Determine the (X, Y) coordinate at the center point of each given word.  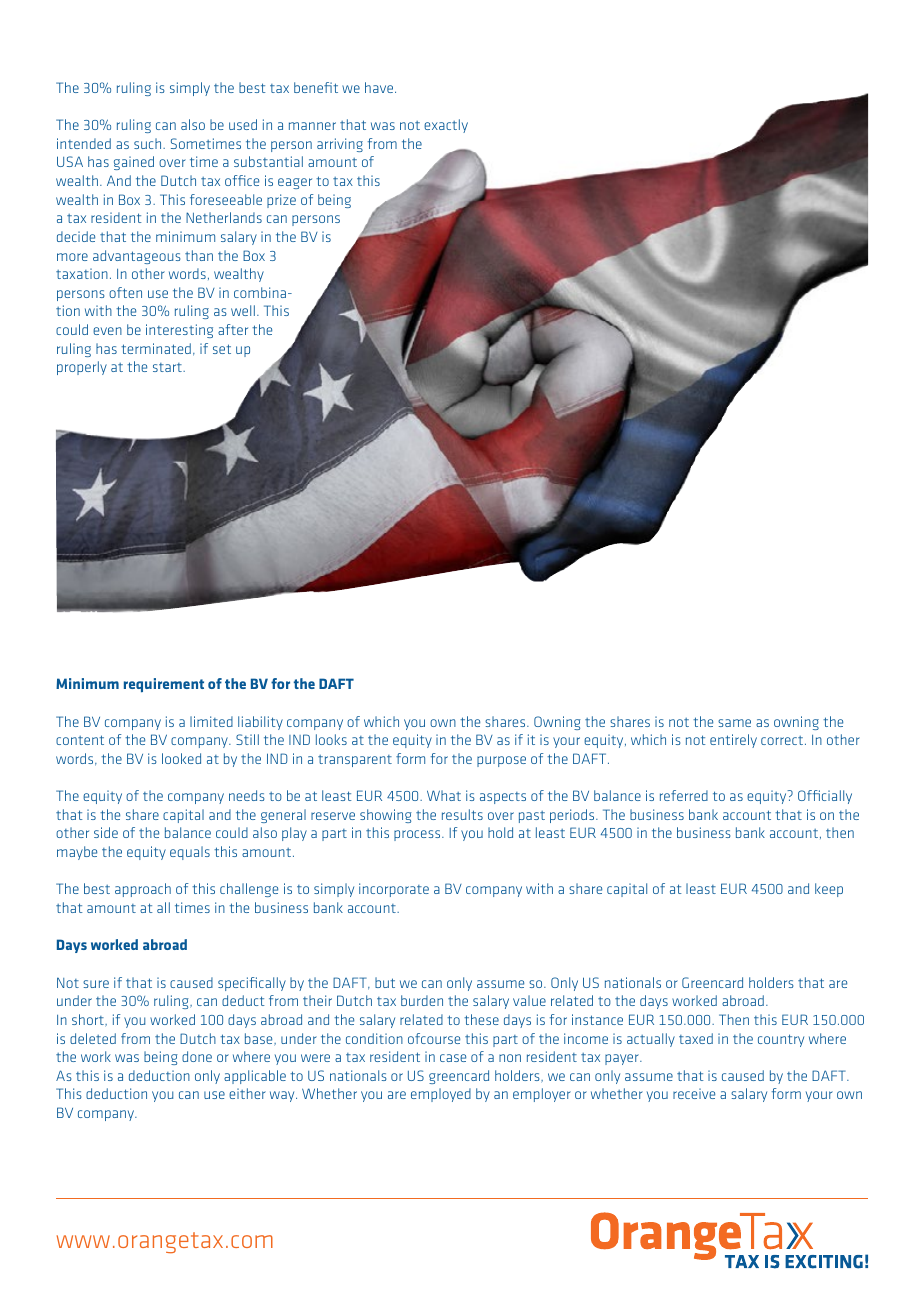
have (380, 87)
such (149, 143)
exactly (446, 126)
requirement (164, 685)
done (197, 1056)
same (734, 723)
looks (331, 739)
